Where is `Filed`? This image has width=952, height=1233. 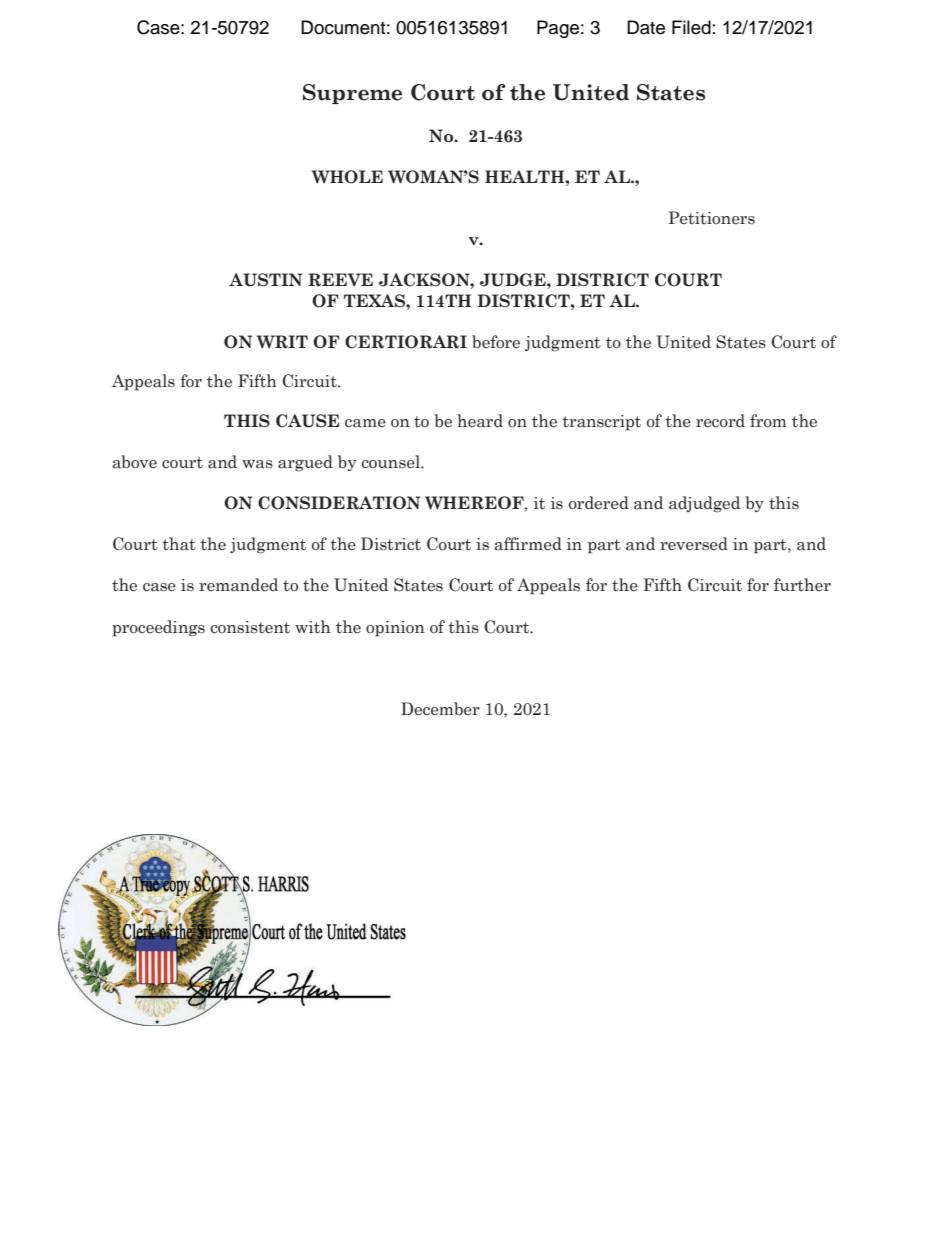
Filed is located at coordinates (691, 27).
